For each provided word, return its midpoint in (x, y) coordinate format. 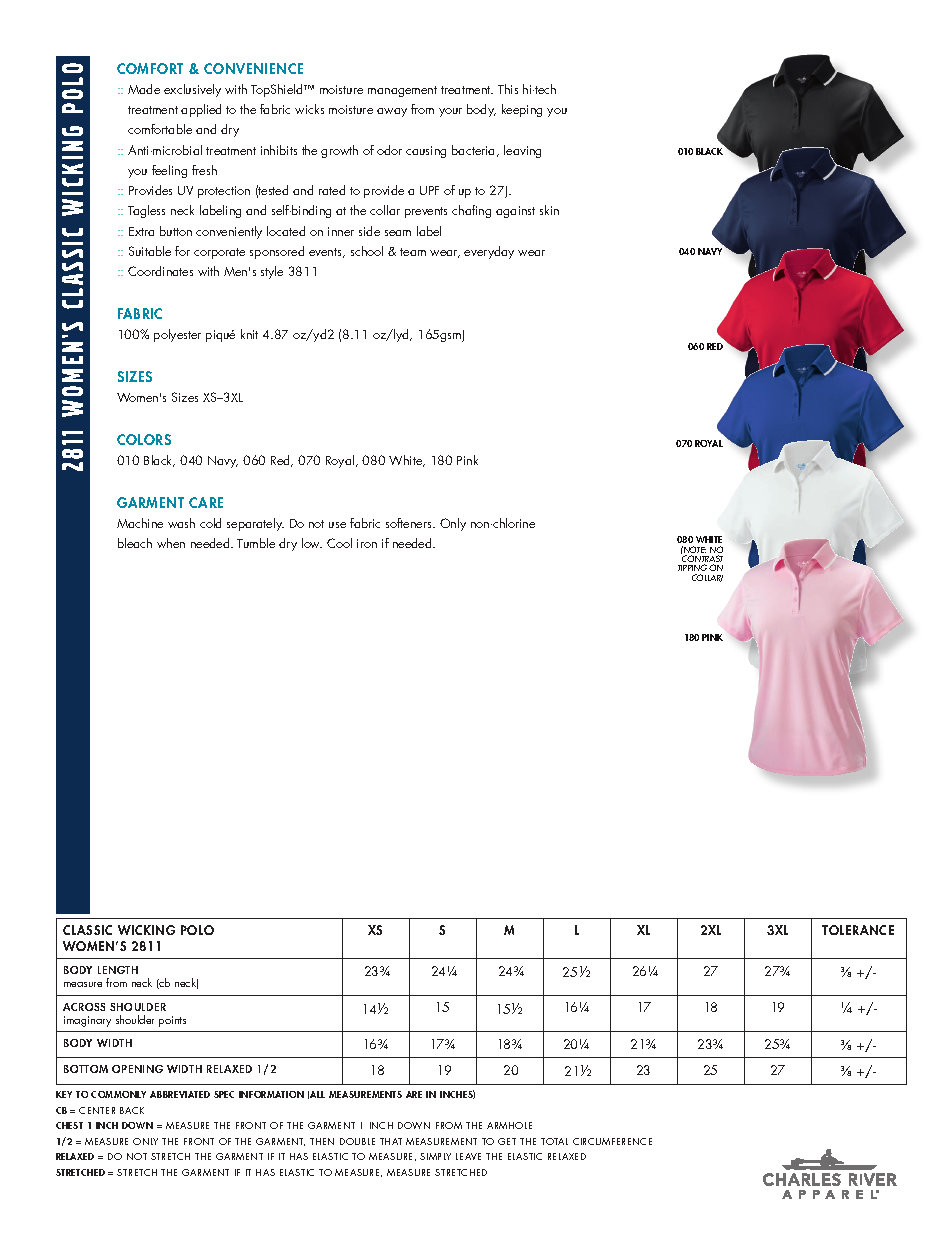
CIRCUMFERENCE (612, 1141)
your (450, 112)
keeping (522, 110)
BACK (132, 1110)
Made (144, 89)
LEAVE (468, 1156)
